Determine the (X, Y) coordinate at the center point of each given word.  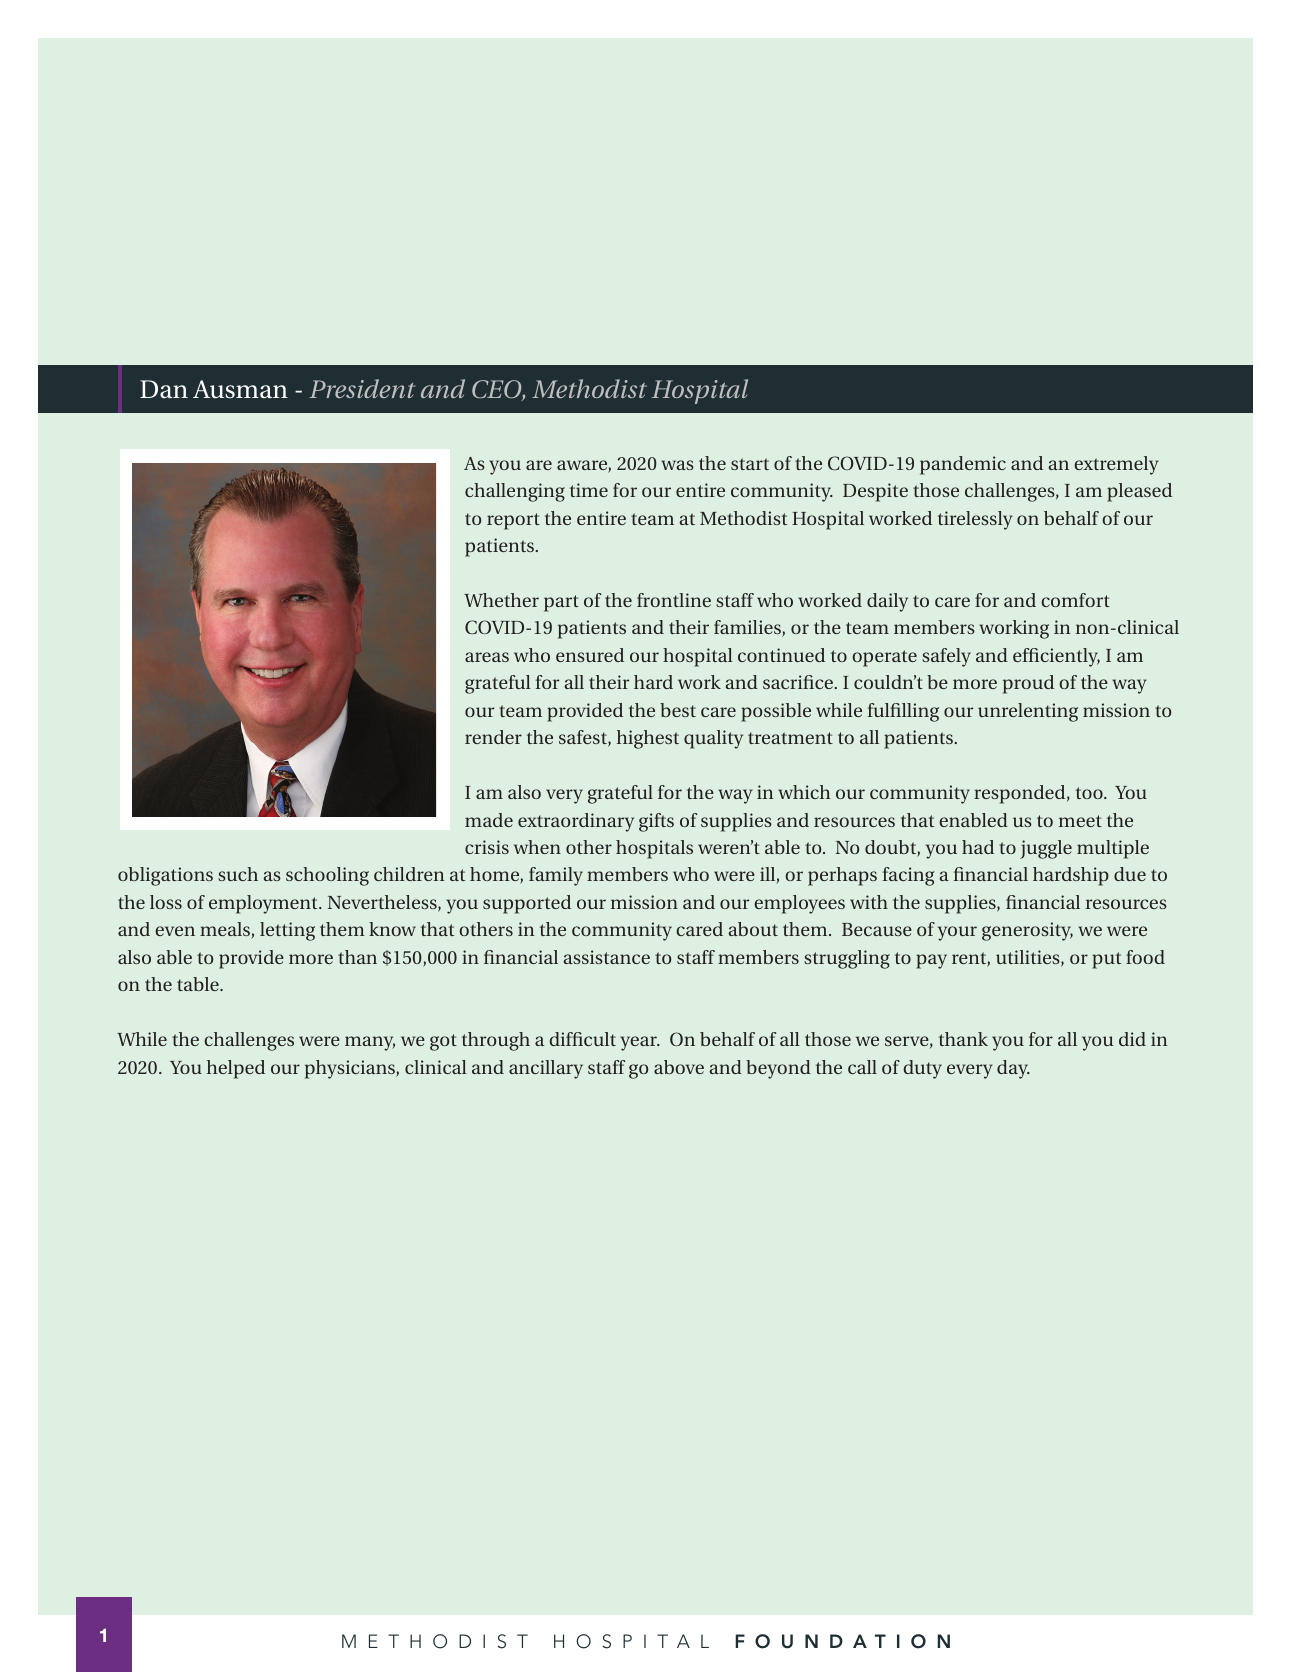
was (677, 465)
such (238, 874)
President (362, 388)
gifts (656, 822)
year (639, 1043)
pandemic (963, 465)
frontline (674, 600)
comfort (1075, 600)
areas (487, 657)
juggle (1046, 849)
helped (236, 1069)
